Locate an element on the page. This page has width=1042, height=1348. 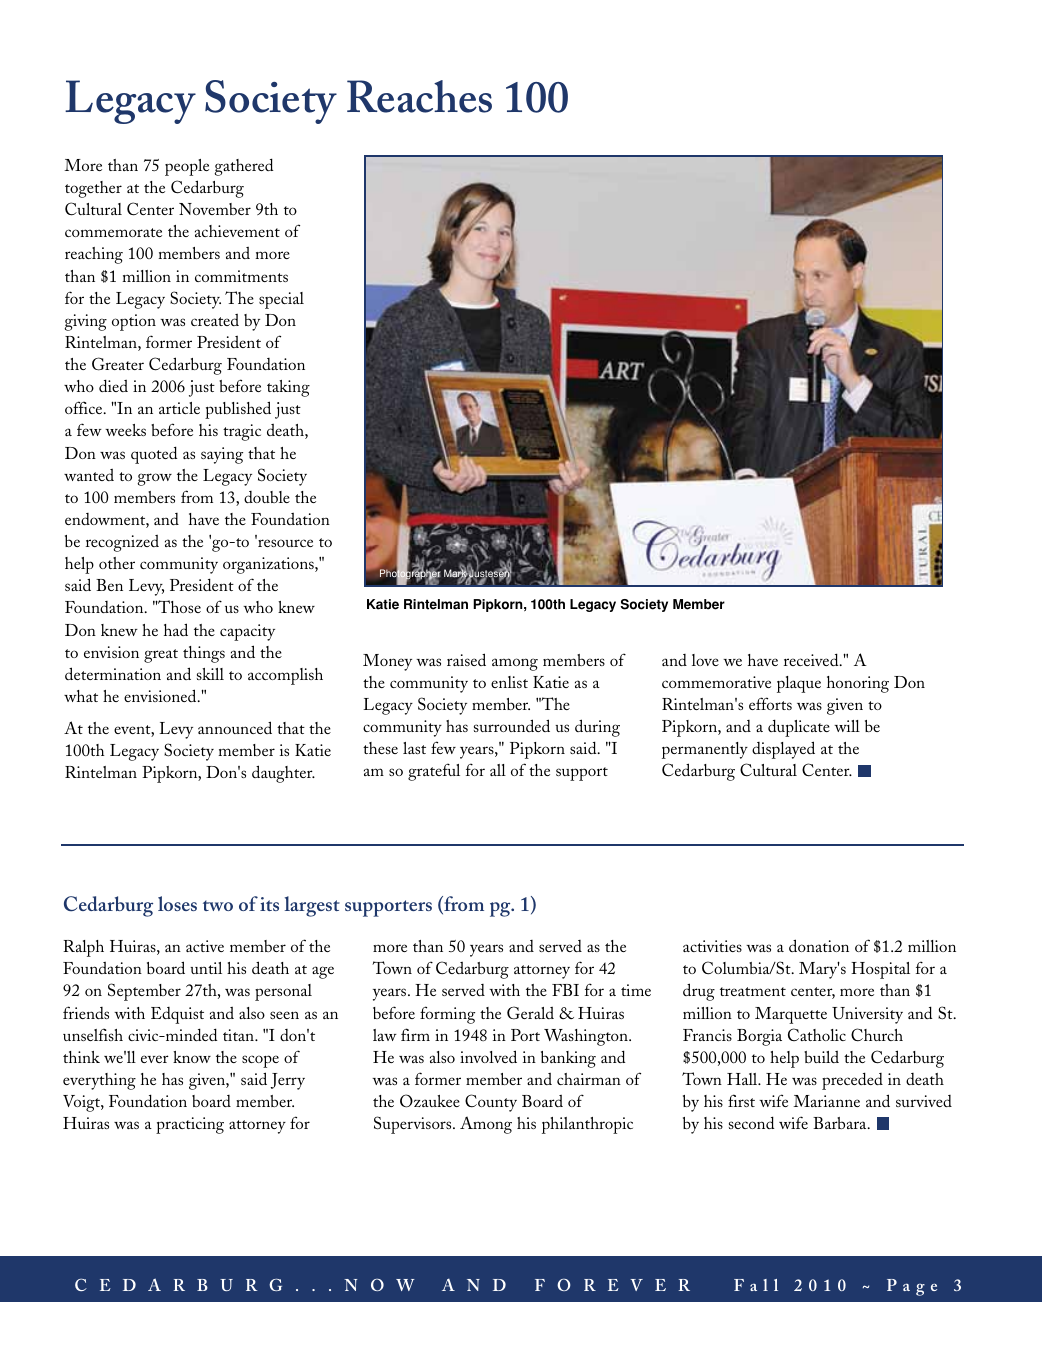
raised is located at coordinates (466, 659).
